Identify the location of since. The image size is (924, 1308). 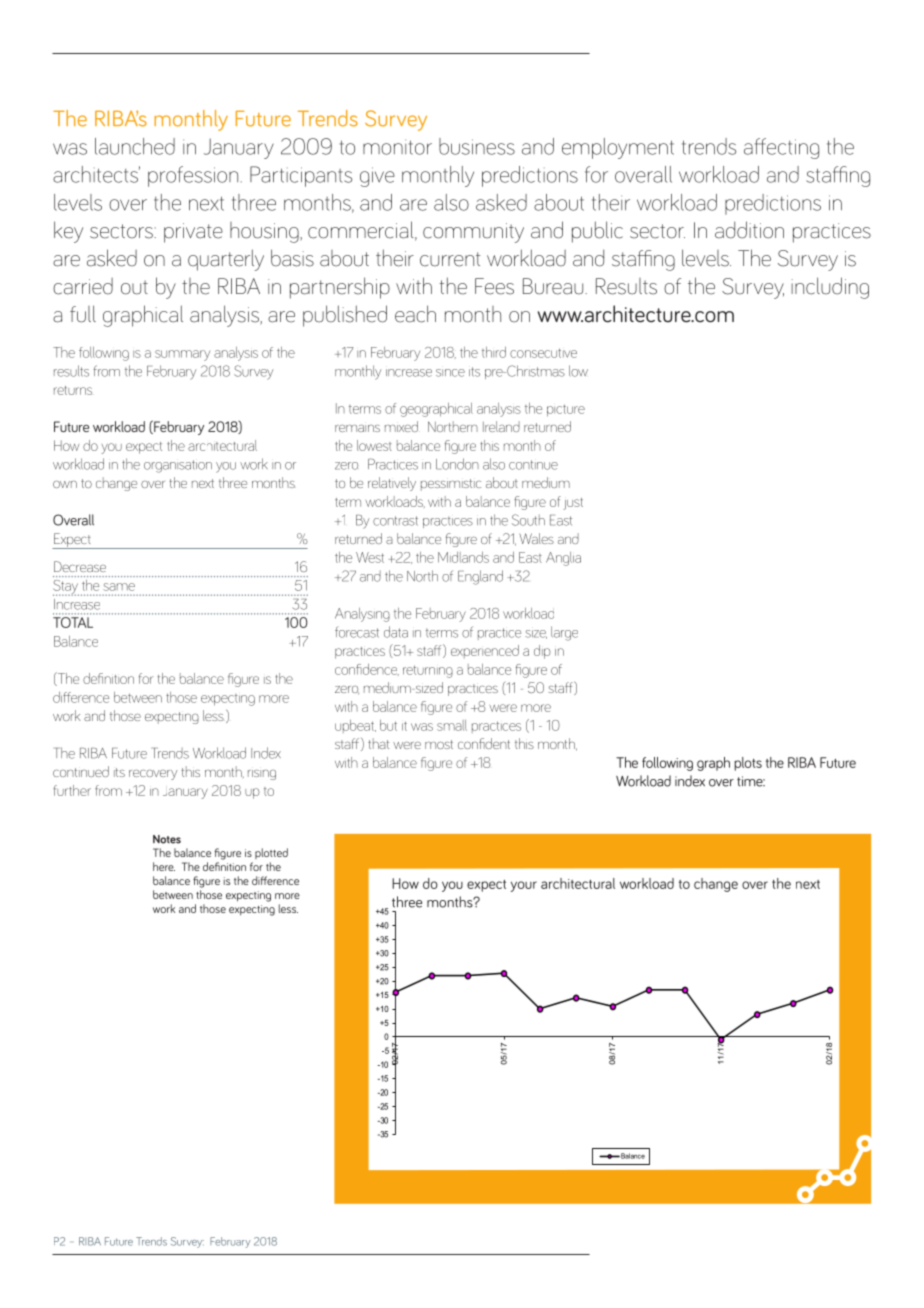
(450, 373).
